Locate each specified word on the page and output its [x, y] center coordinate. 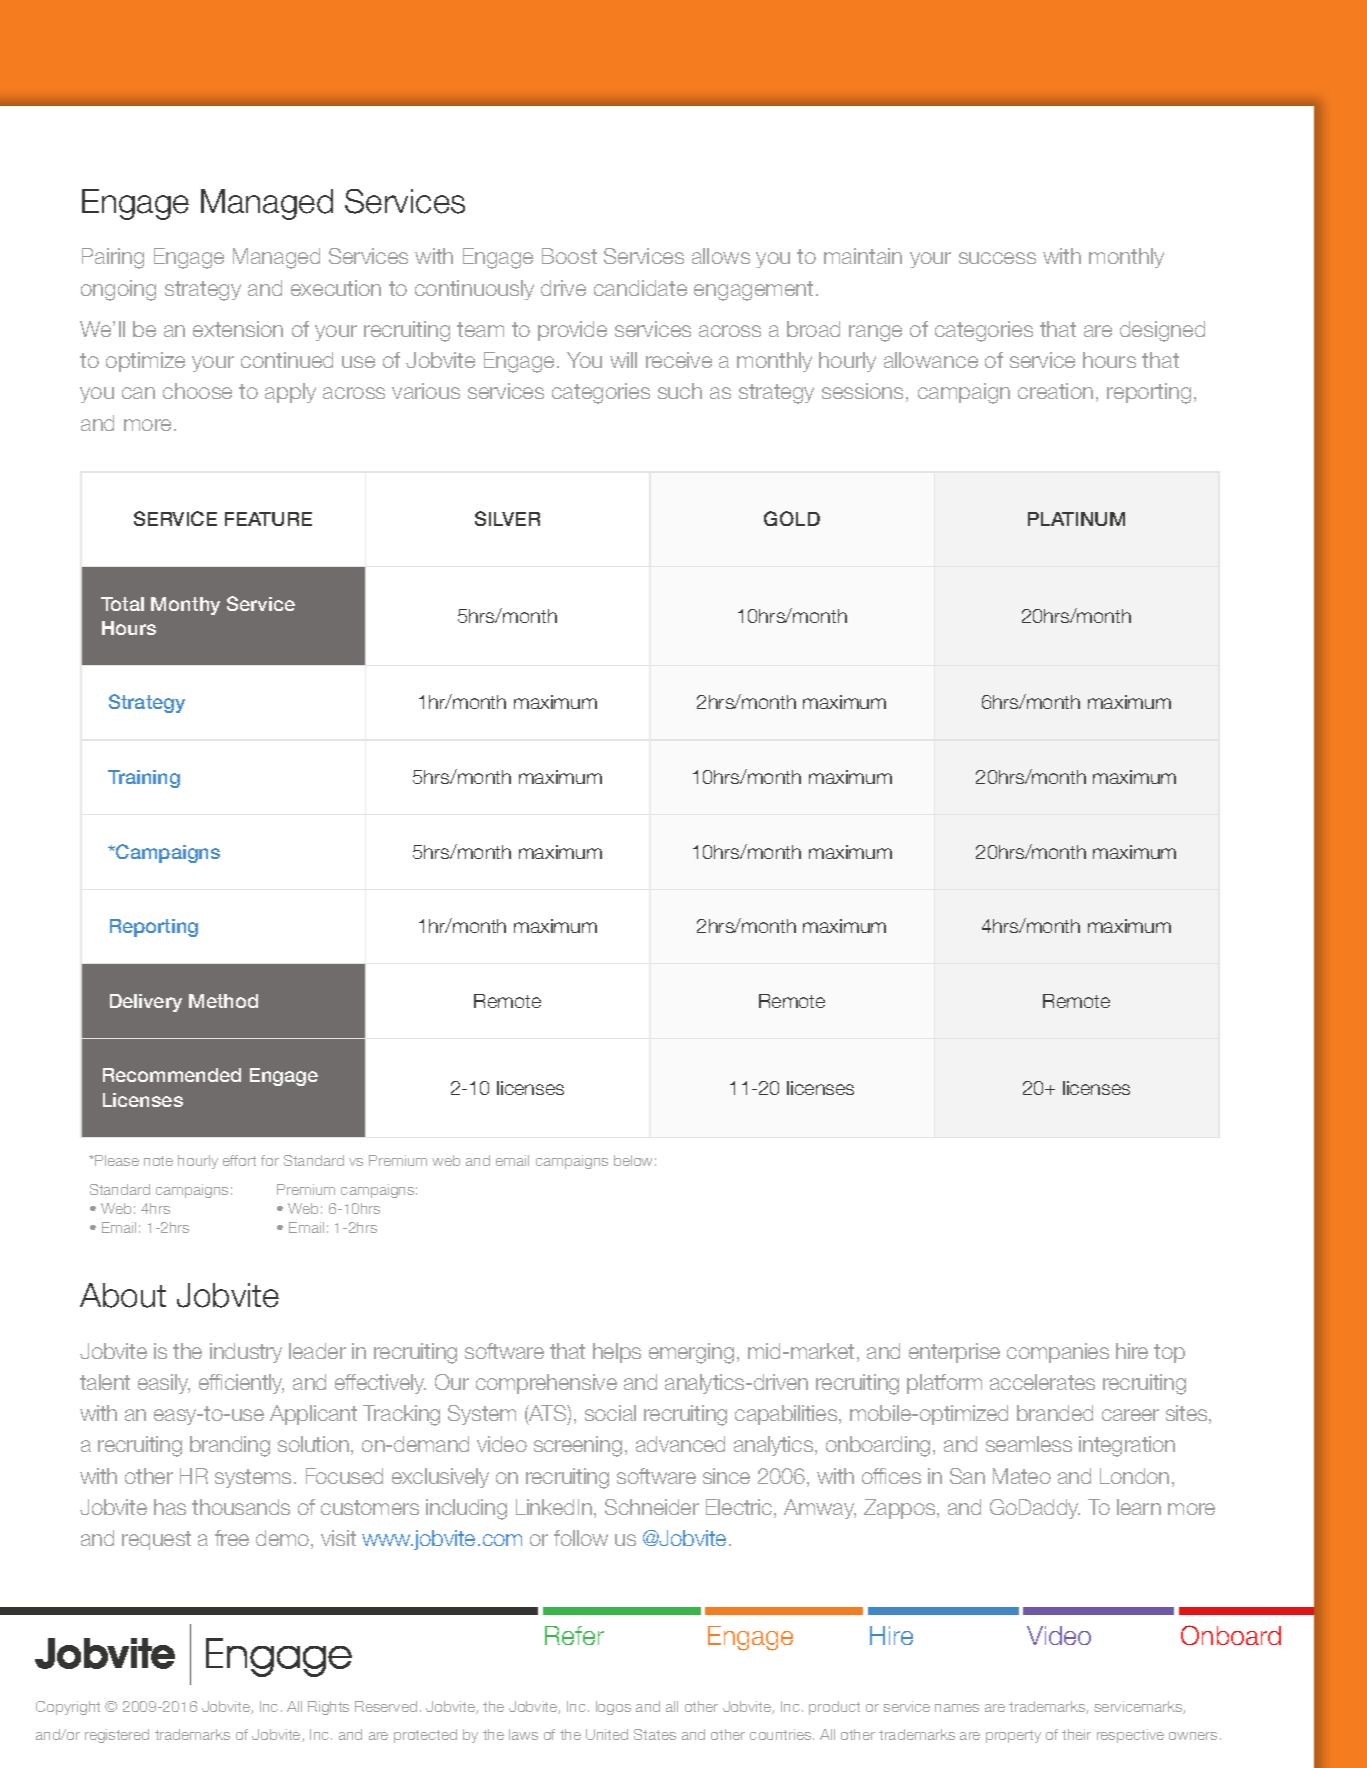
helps [617, 1353]
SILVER [507, 518]
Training [144, 779]
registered [117, 1736]
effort [239, 1160]
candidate [640, 288]
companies [1058, 1353]
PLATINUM [1076, 519]
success [997, 258]
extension [238, 329]
